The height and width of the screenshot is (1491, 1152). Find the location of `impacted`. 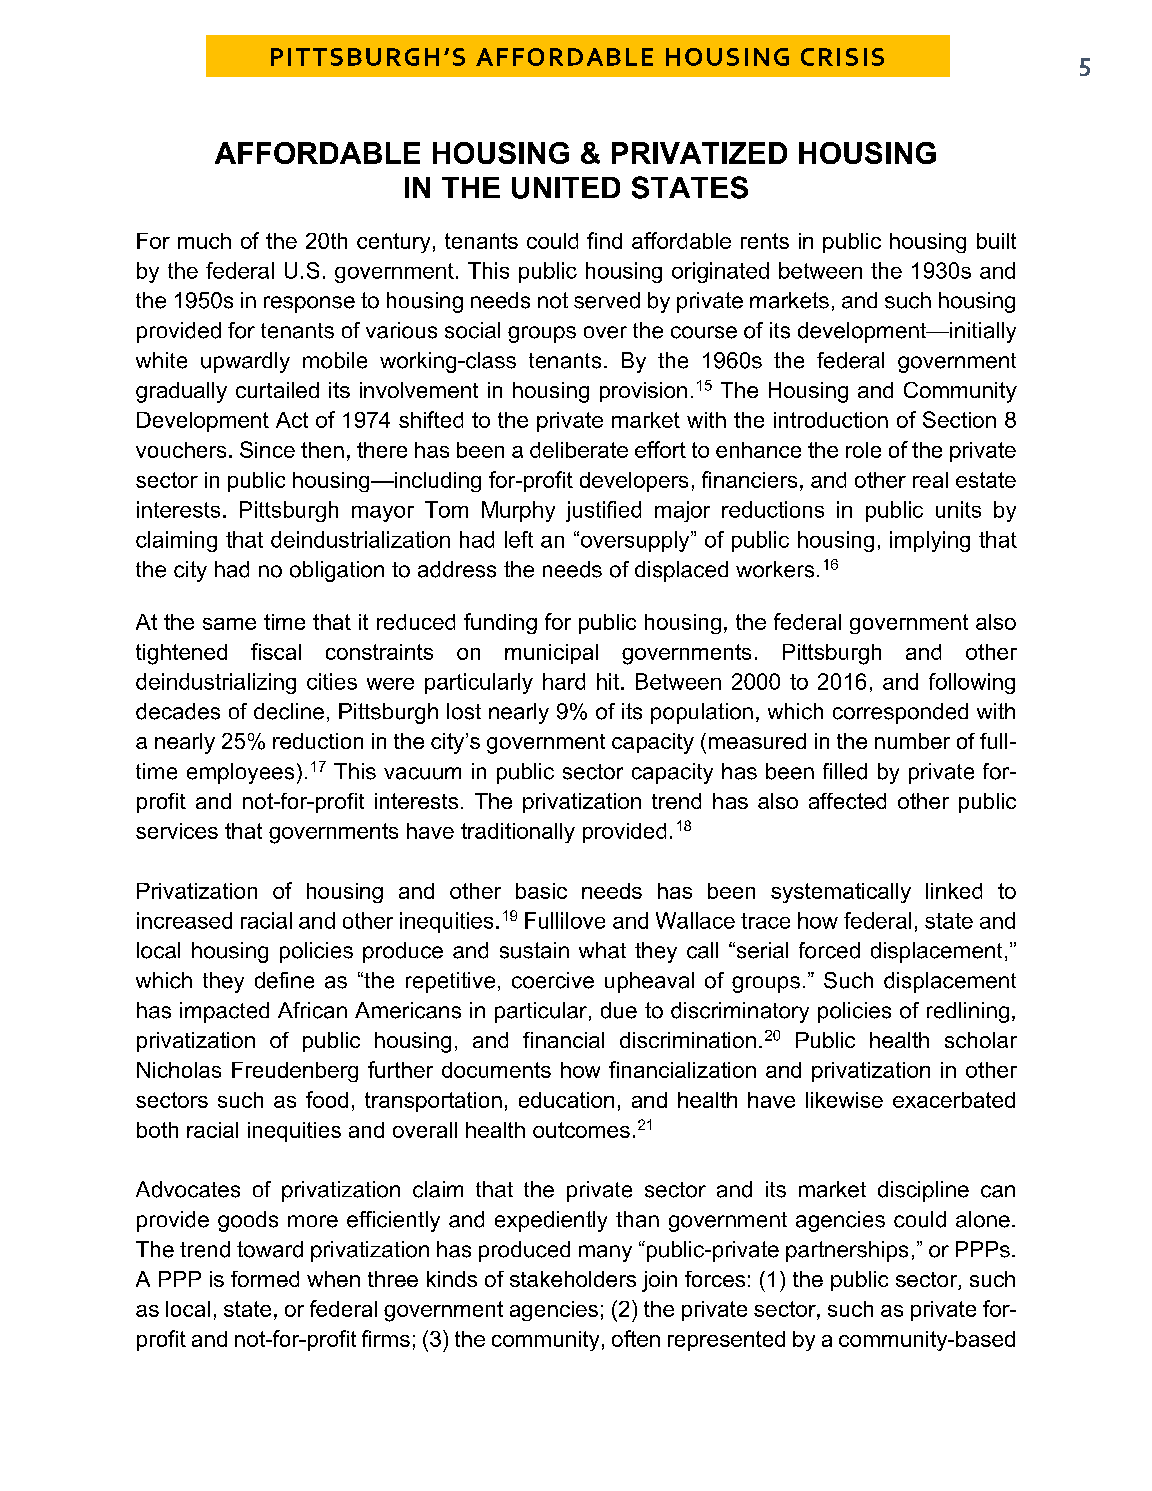

impacted is located at coordinates (224, 1012).
